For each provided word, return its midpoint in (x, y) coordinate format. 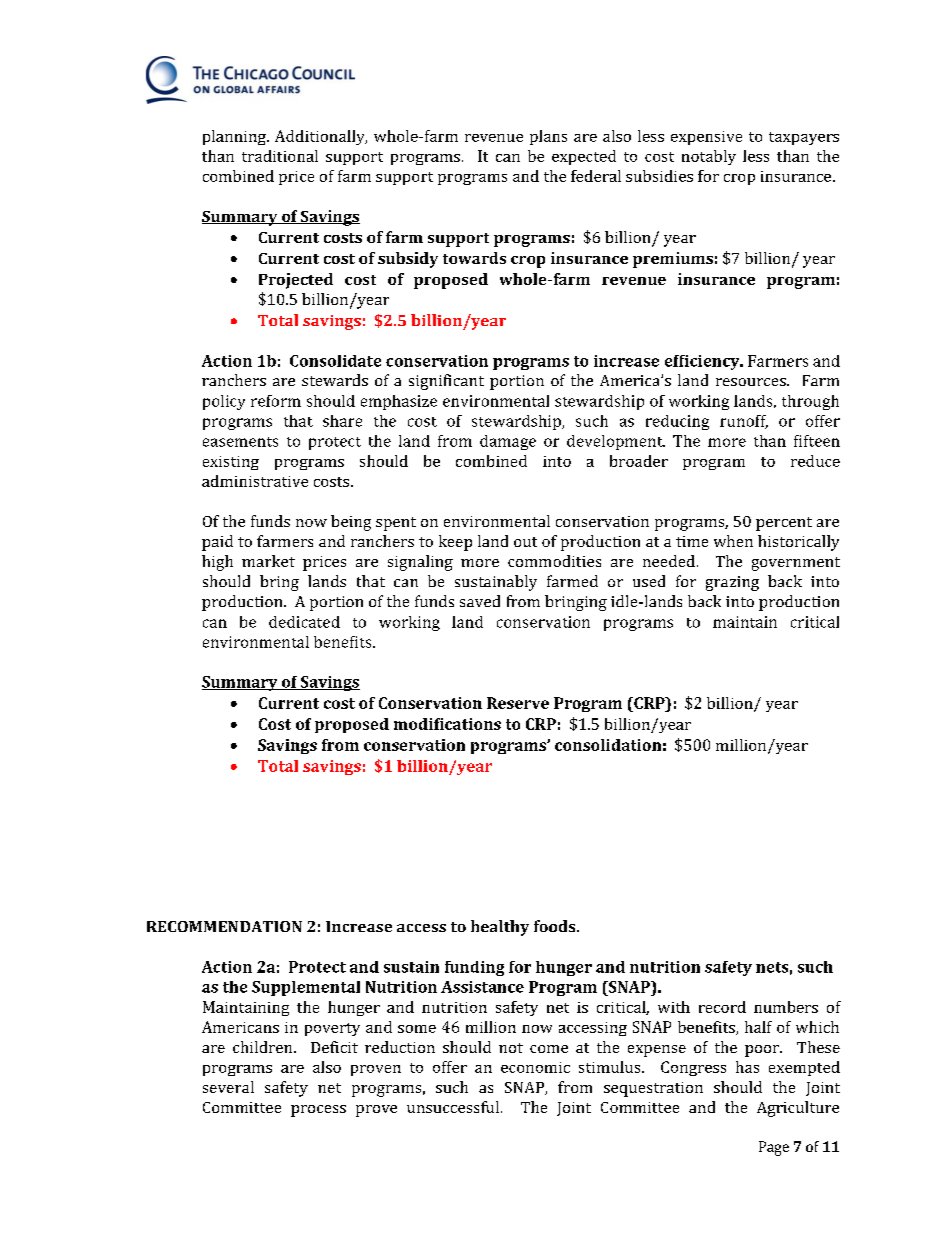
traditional (280, 156)
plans (548, 137)
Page (774, 1148)
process (318, 1111)
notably (709, 157)
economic (535, 1067)
